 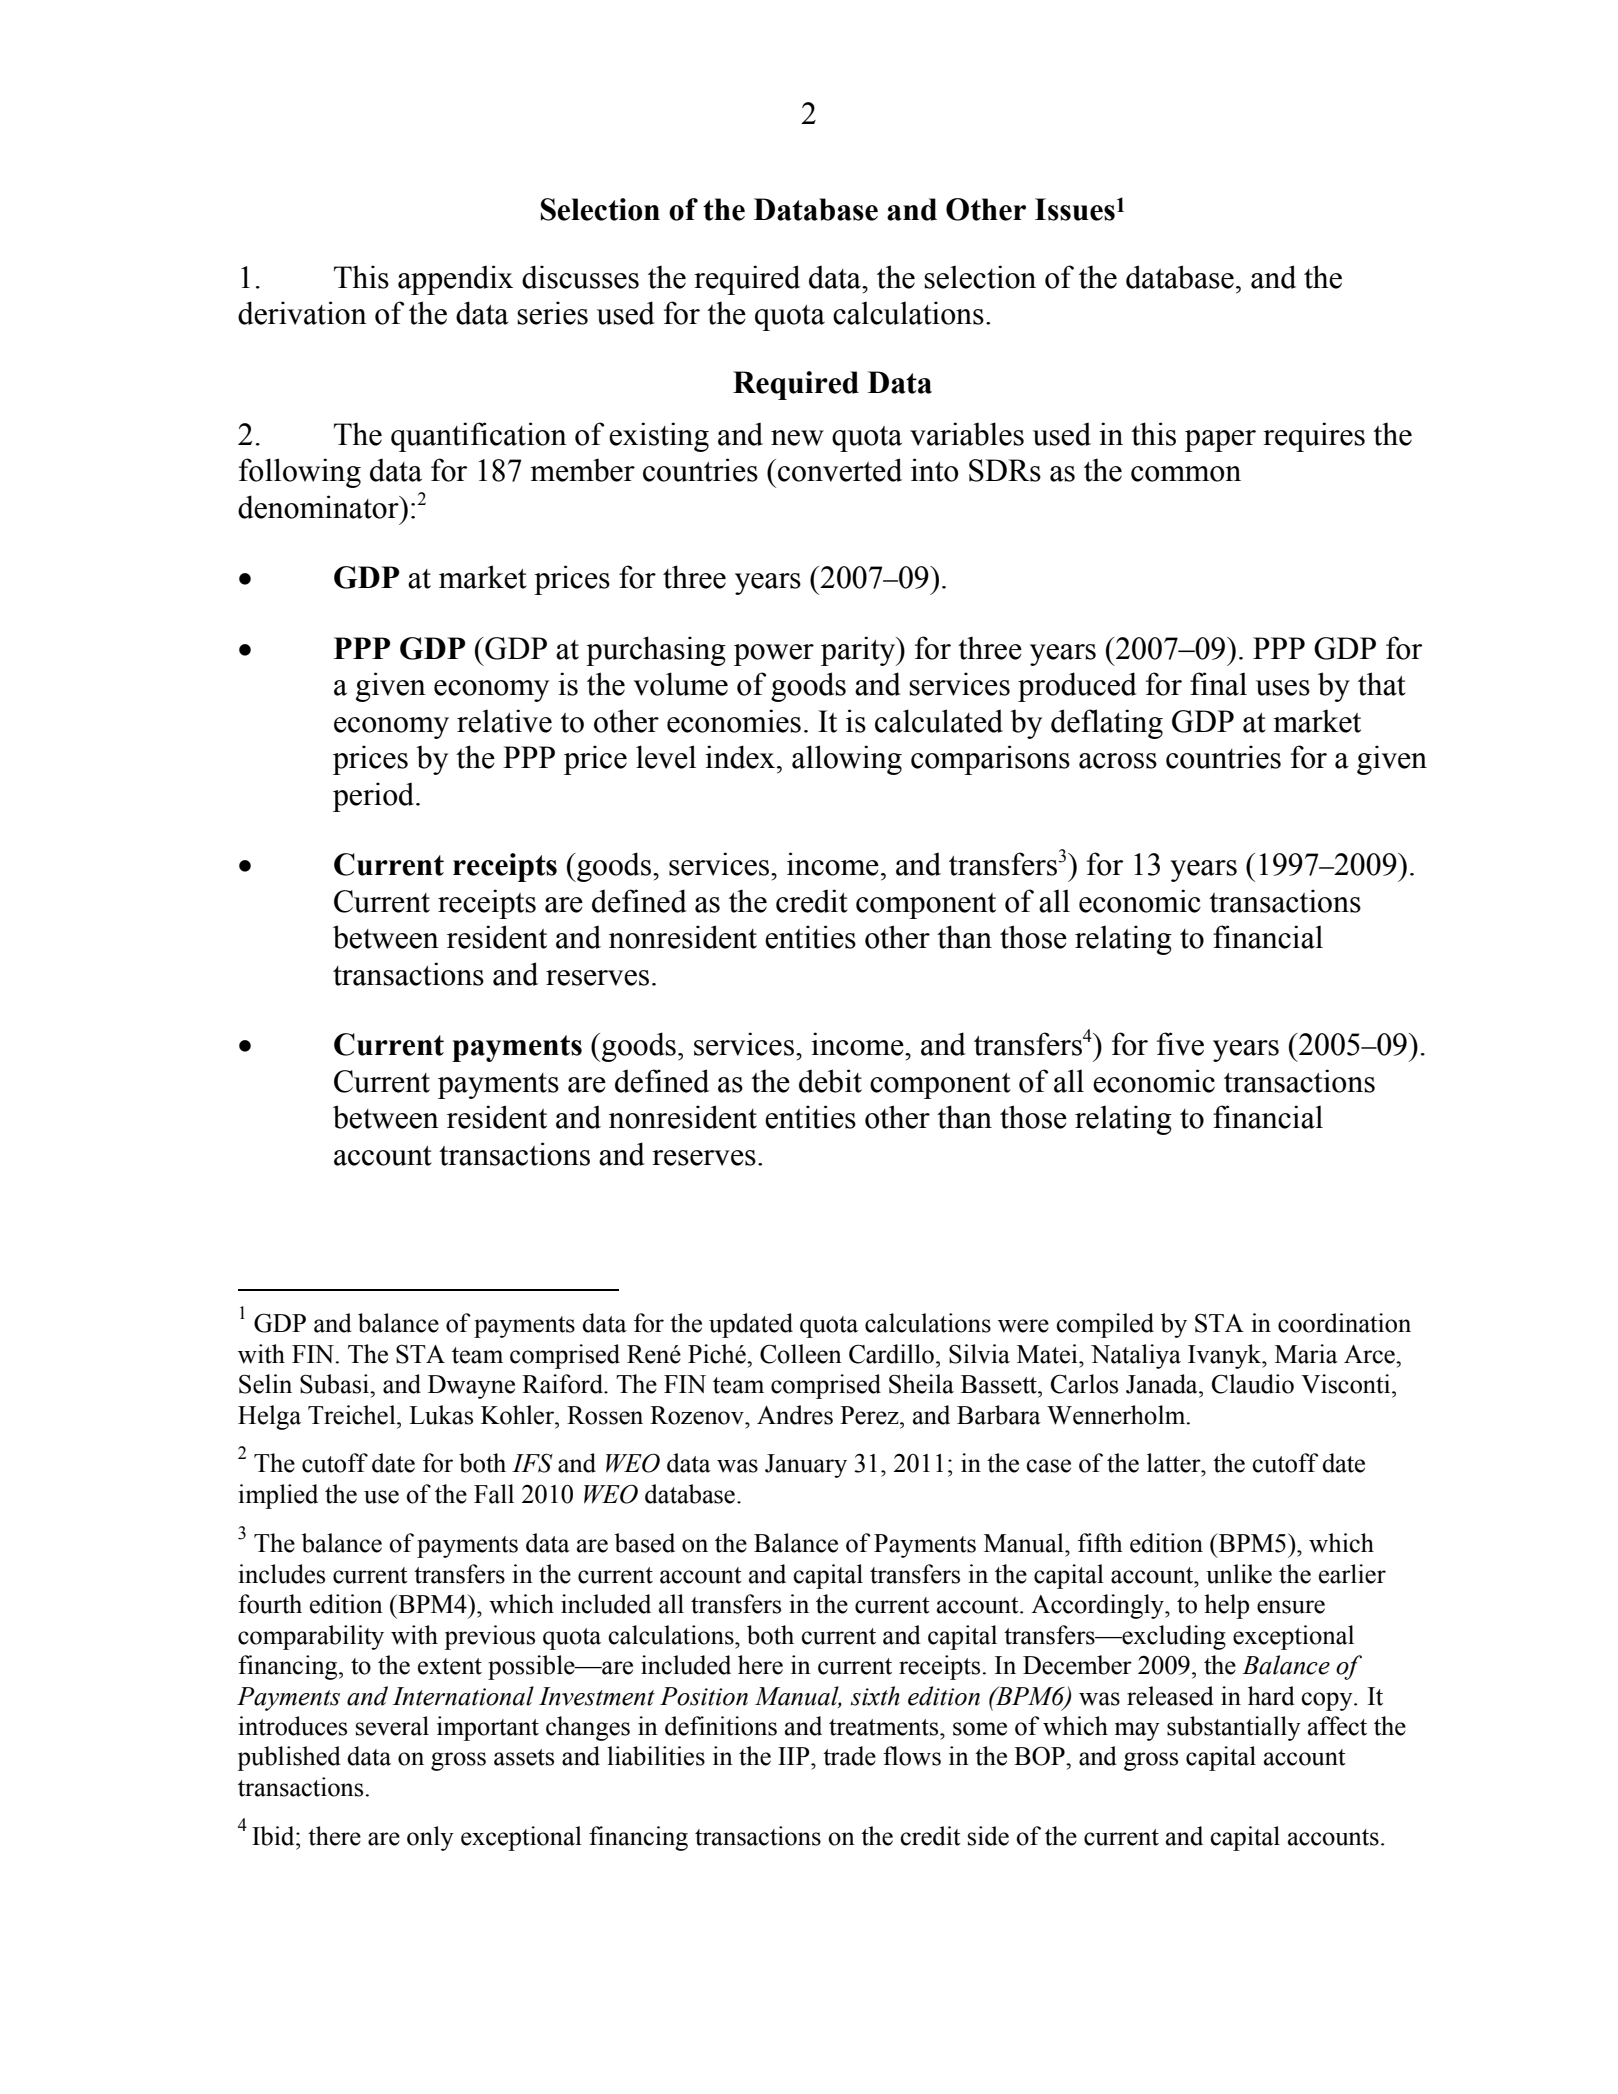 What do you see at coordinates (430, 1838) in the screenshot?
I see `only` at bounding box center [430, 1838].
